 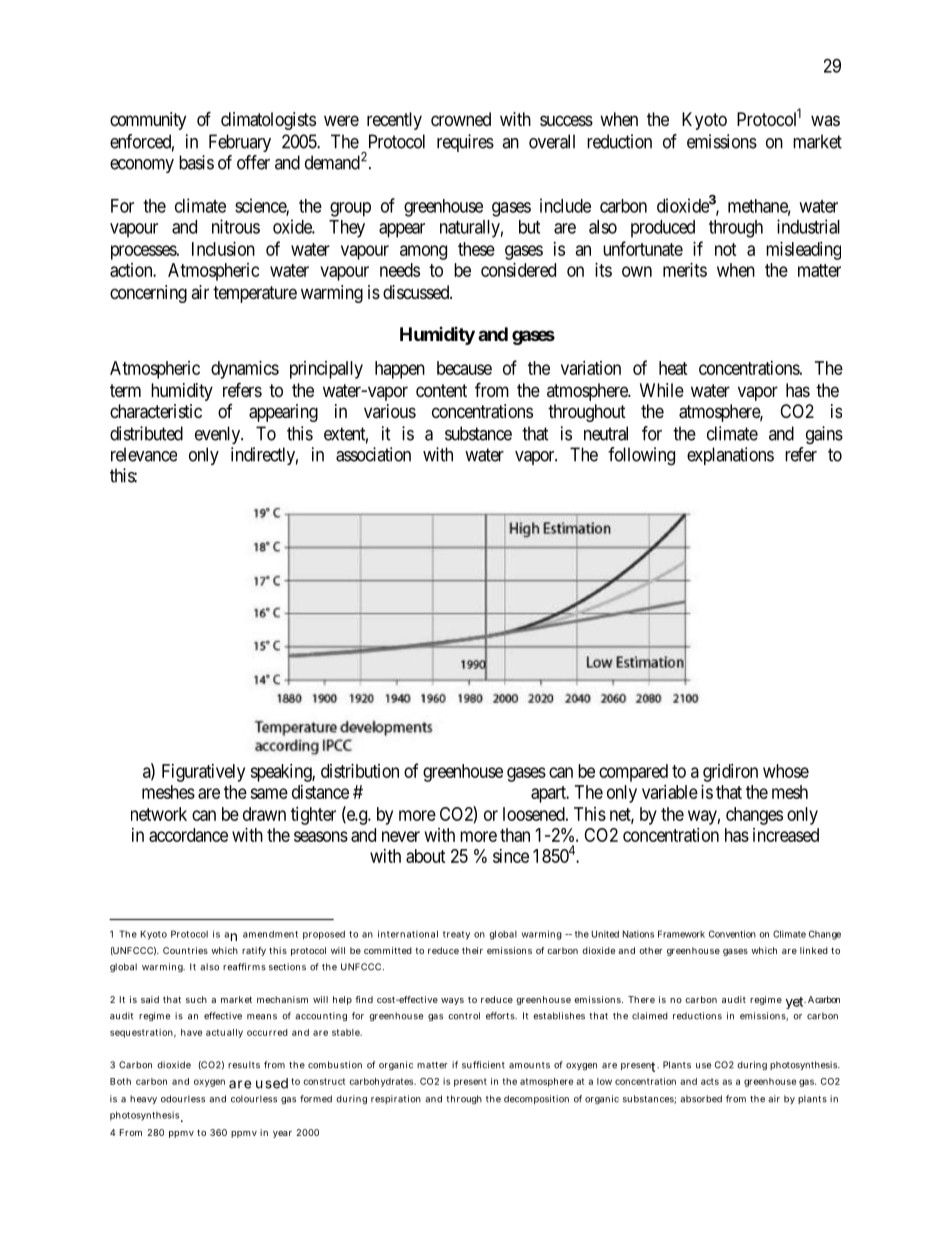 I want to click on absorbed, so click(x=701, y=1099).
